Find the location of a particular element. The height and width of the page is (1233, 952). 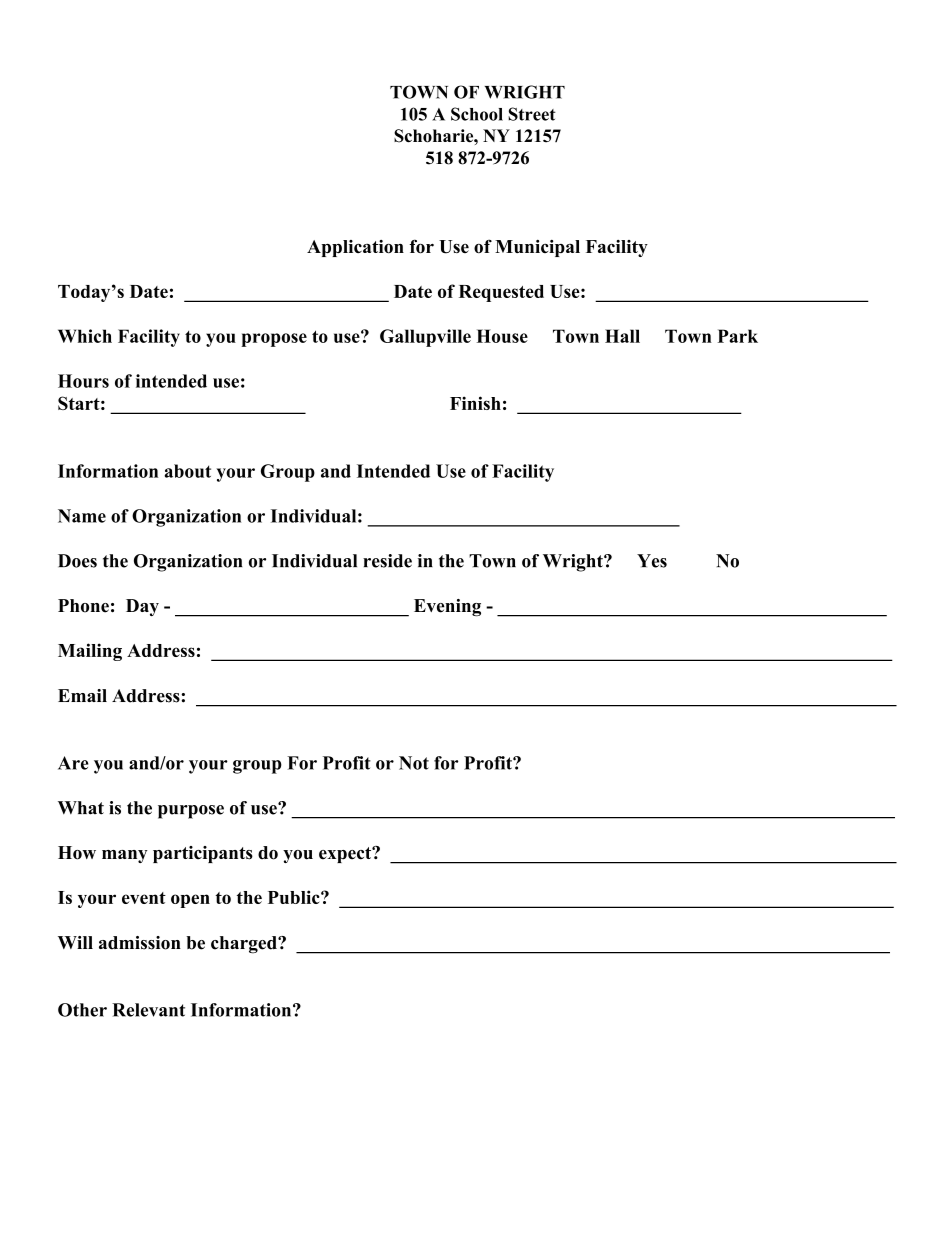

Hall is located at coordinates (622, 336).
